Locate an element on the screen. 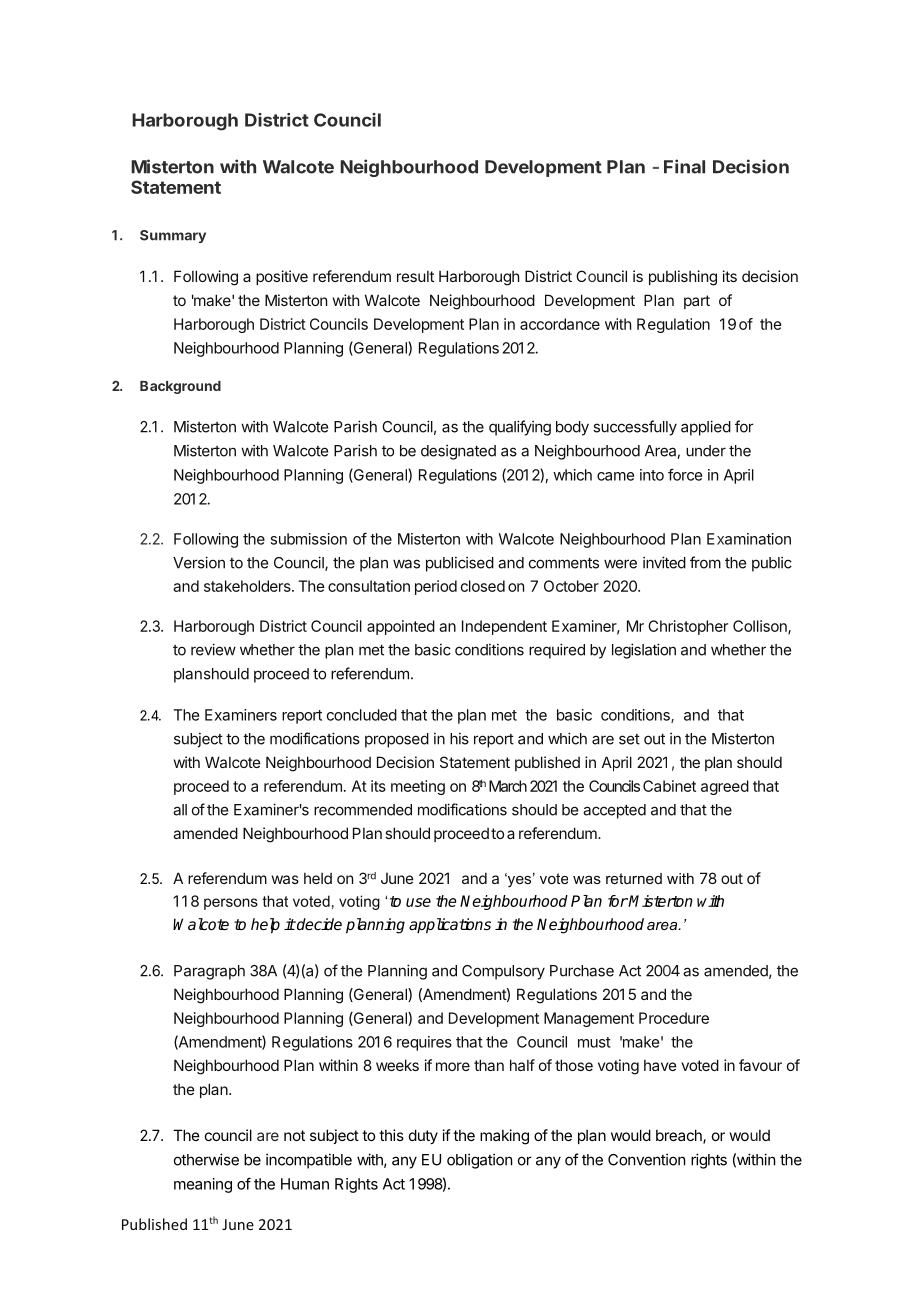 The height and width of the screenshot is (1307, 924). March is located at coordinates (508, 786).
